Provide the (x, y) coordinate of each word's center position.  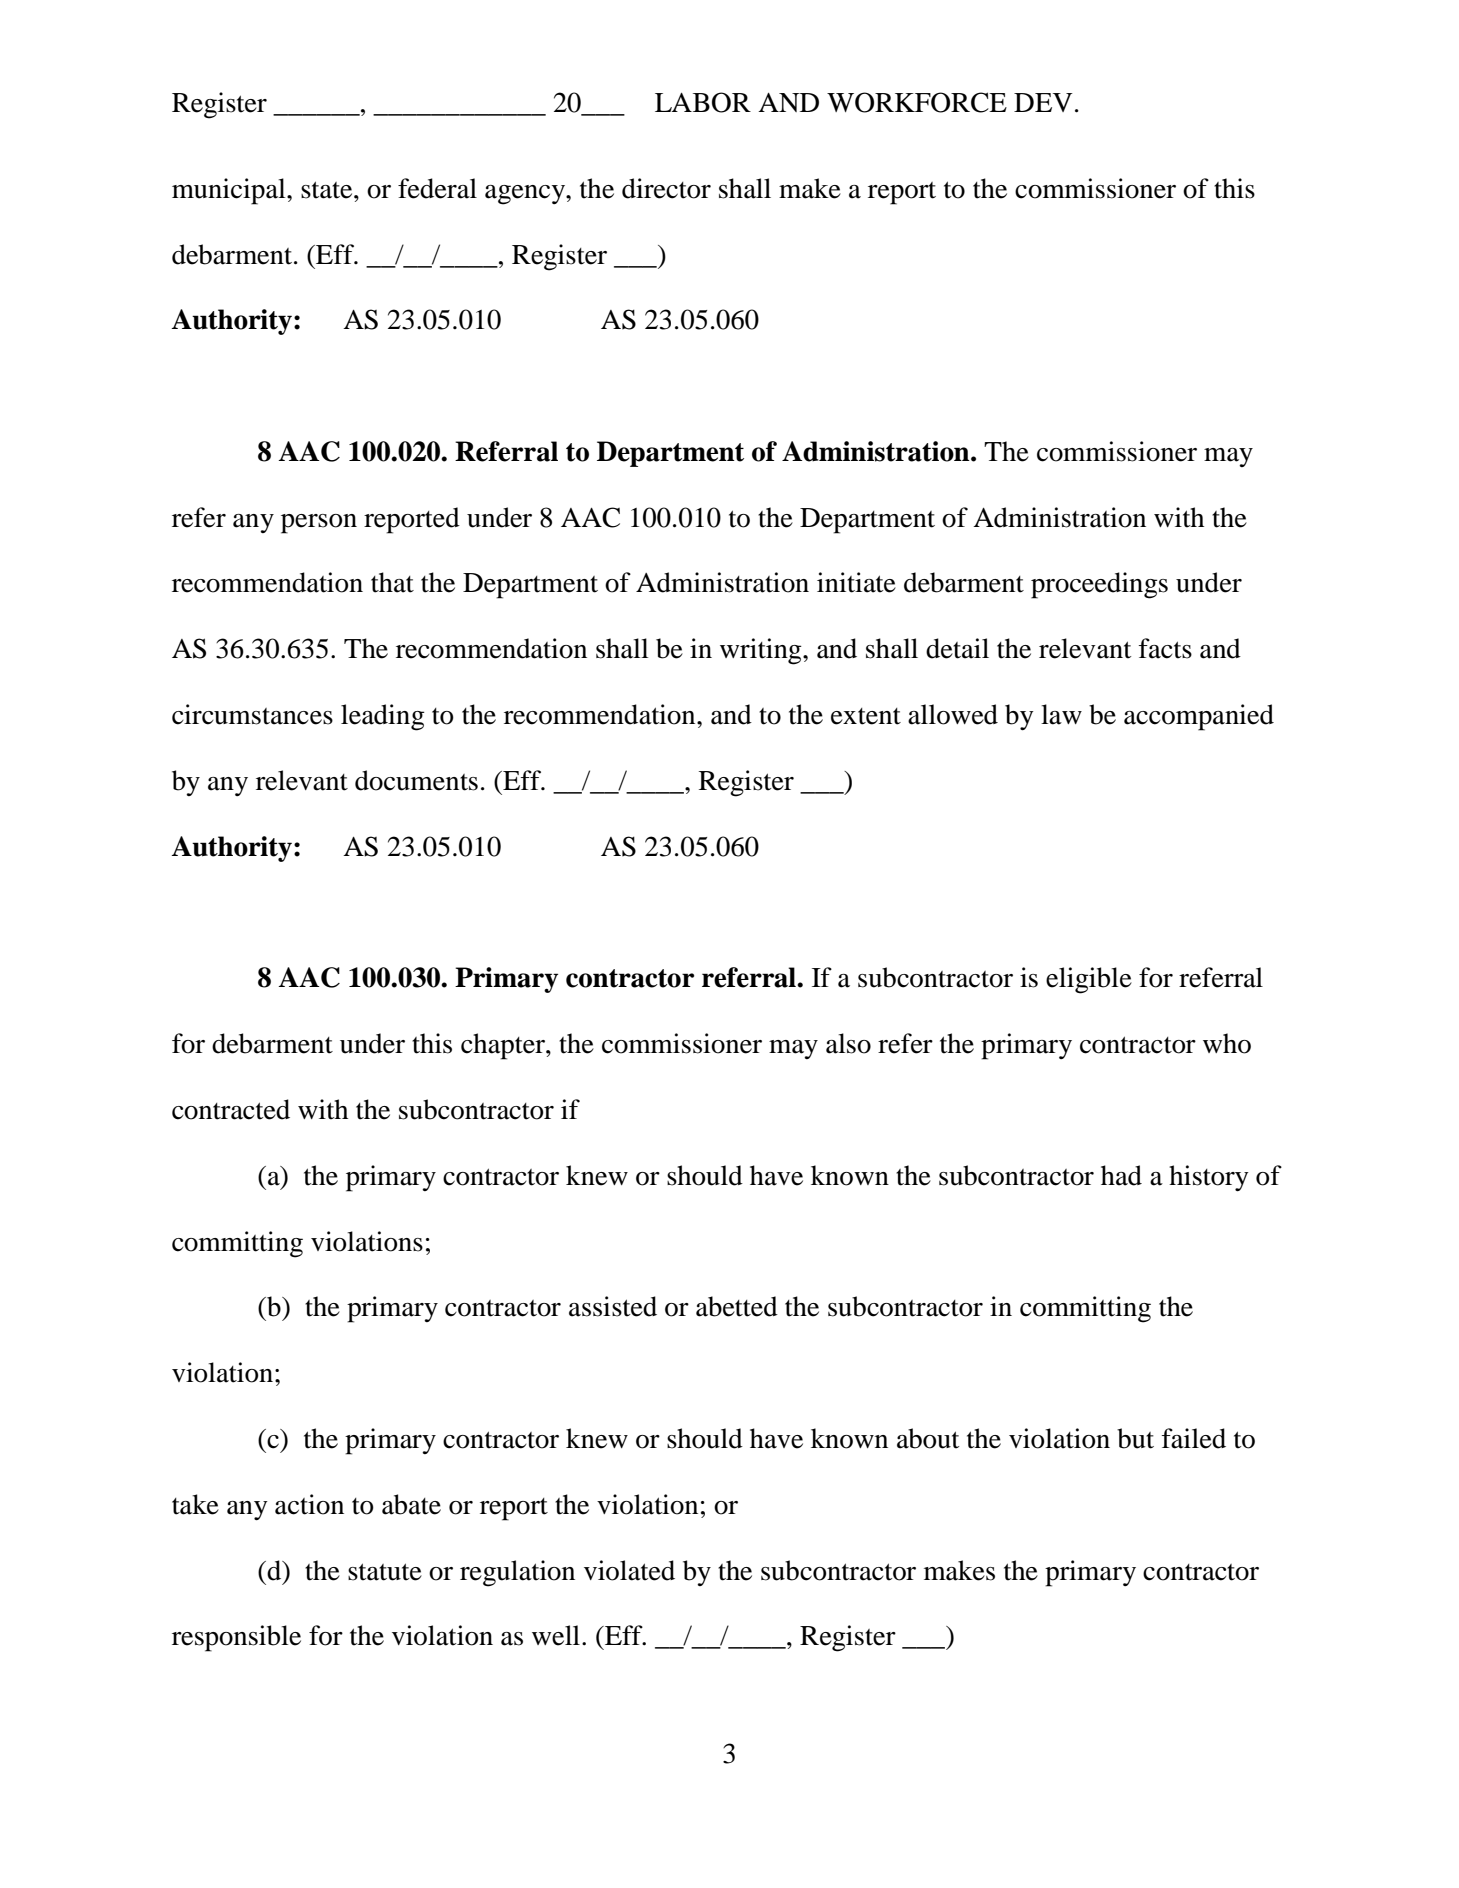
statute (385, 1572)
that (392, 582)
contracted (231, 1109)
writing (762, 651)
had (1121, 1175)
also (848, 1043)
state (328, 190)
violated (629, 1570)
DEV (1043, 102)
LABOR (703, 102)
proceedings (1099, 585)
